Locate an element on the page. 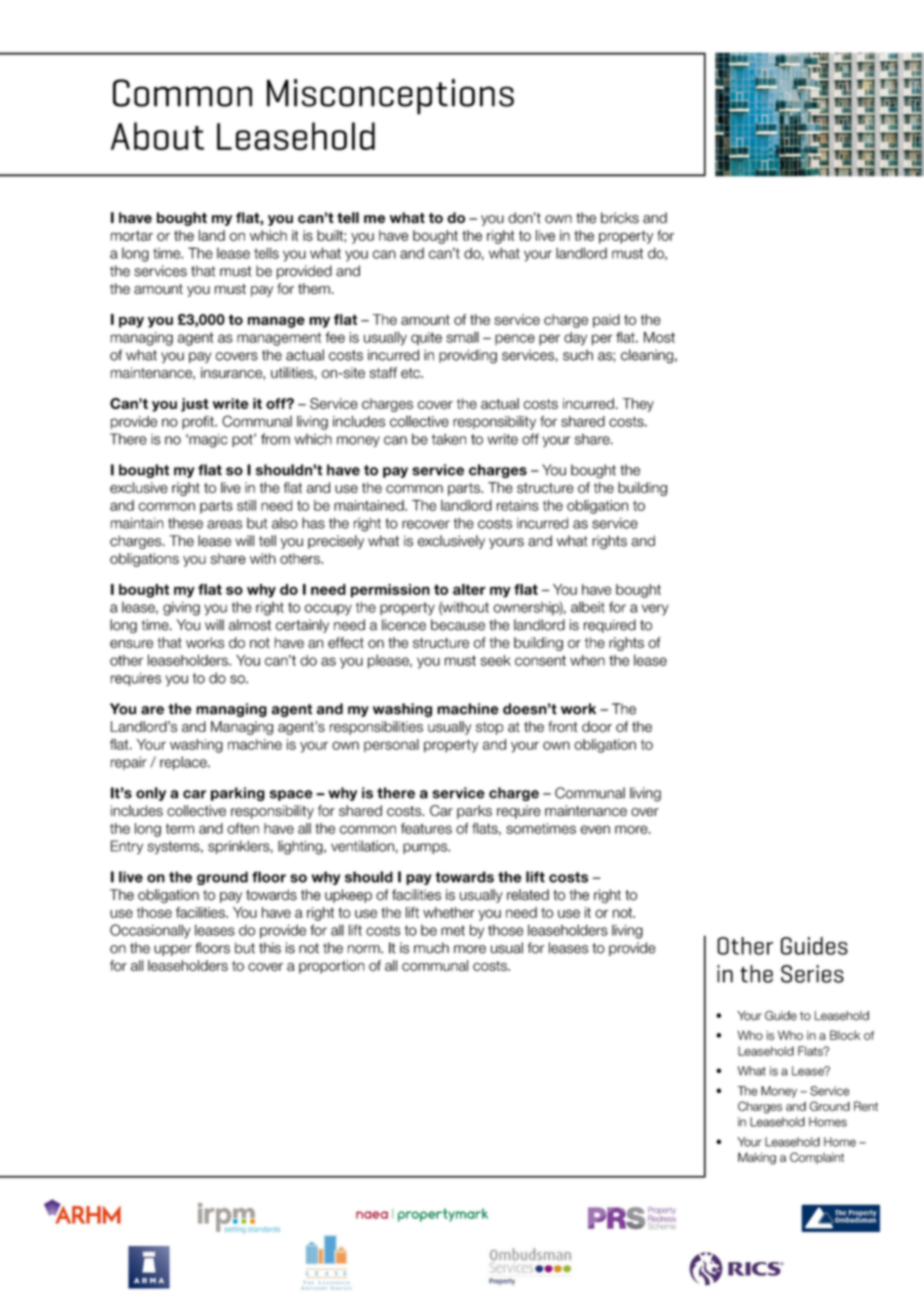 The width and height of the page is (924, 1308). About is located at coordinates (157, 136).
